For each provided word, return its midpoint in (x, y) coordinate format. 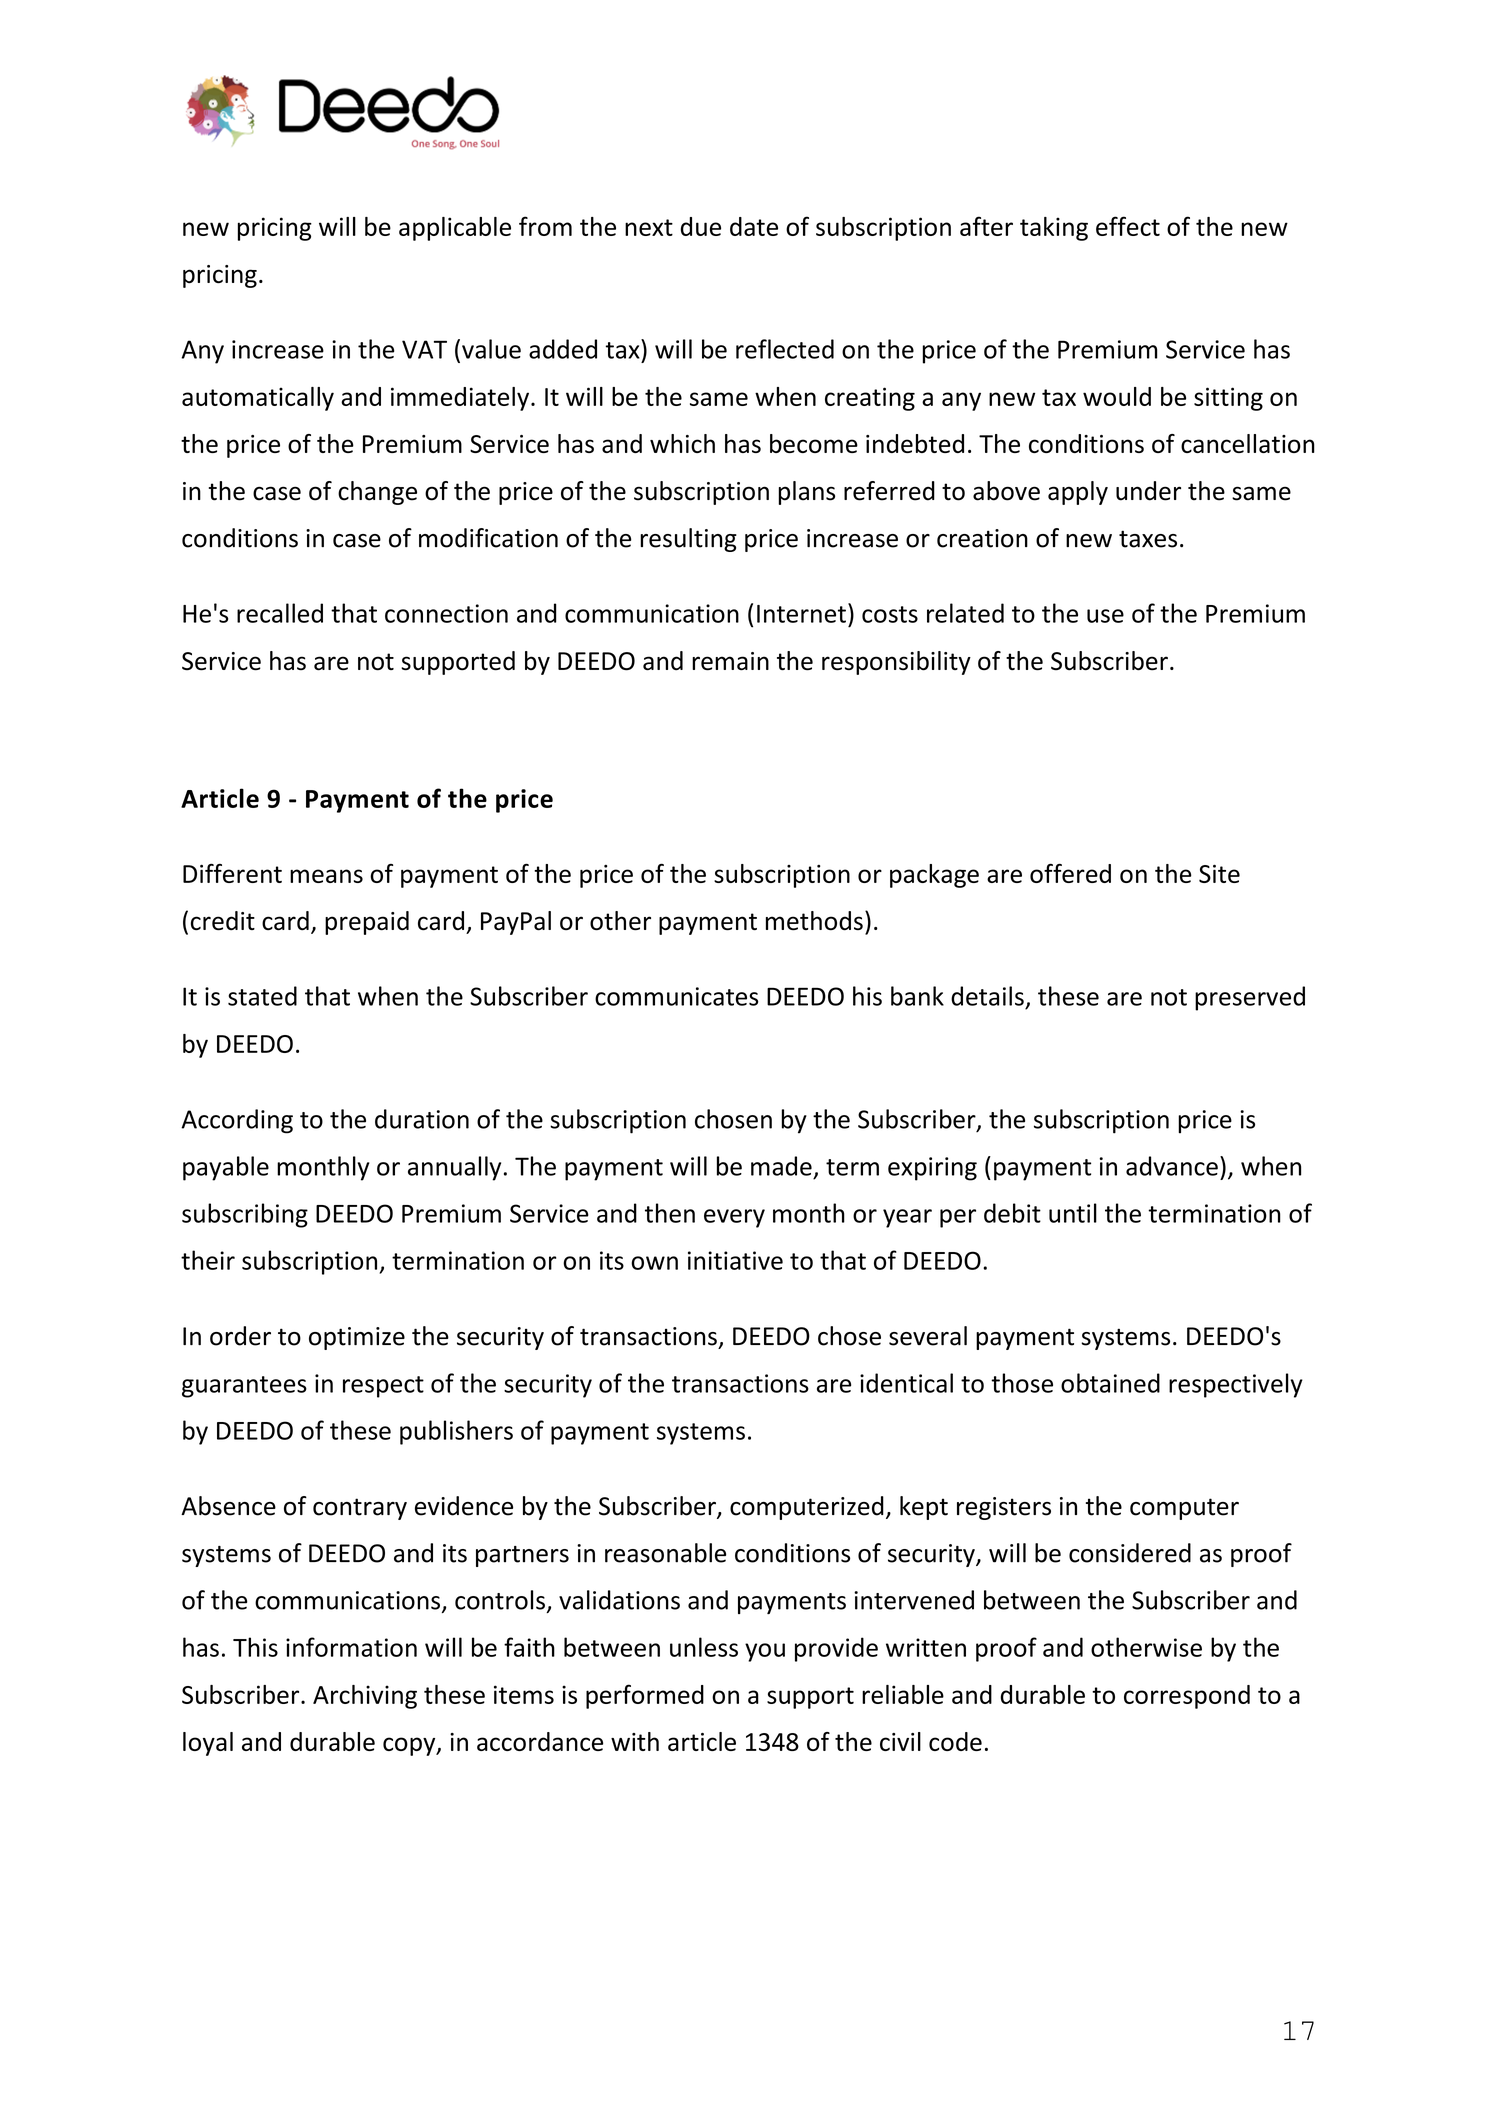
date (754, 226)
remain (730, 661)
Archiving (365, 1697)
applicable (455, 229)
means (326, 876)
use (1105, 616)
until (1073, 1213)
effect (1128, 226)
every (734, 1218)
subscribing (245, 1215)
